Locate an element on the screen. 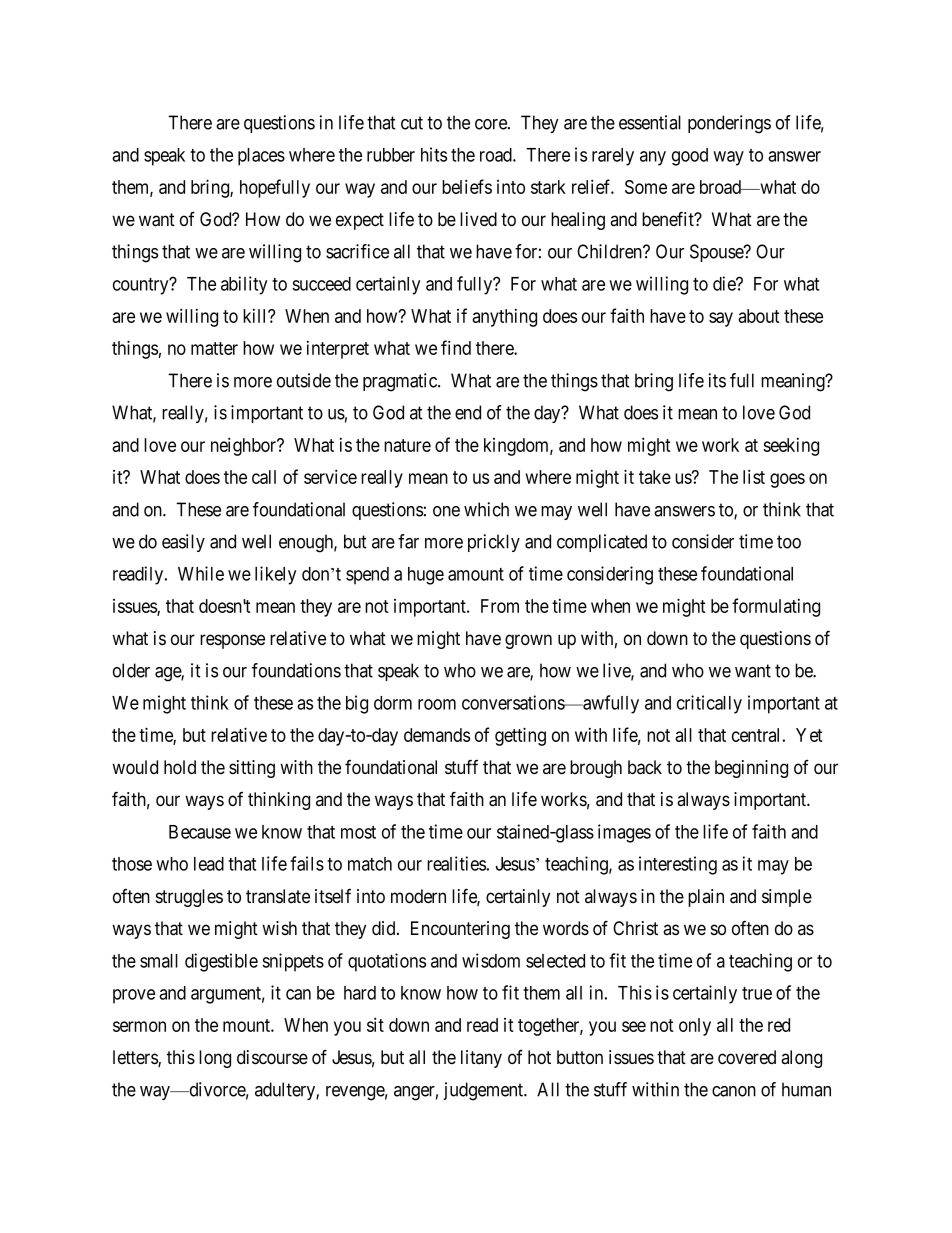 Image resolution: width=952 pixels, height=1233 pixels. demands is located at coordinates (437, 735).
